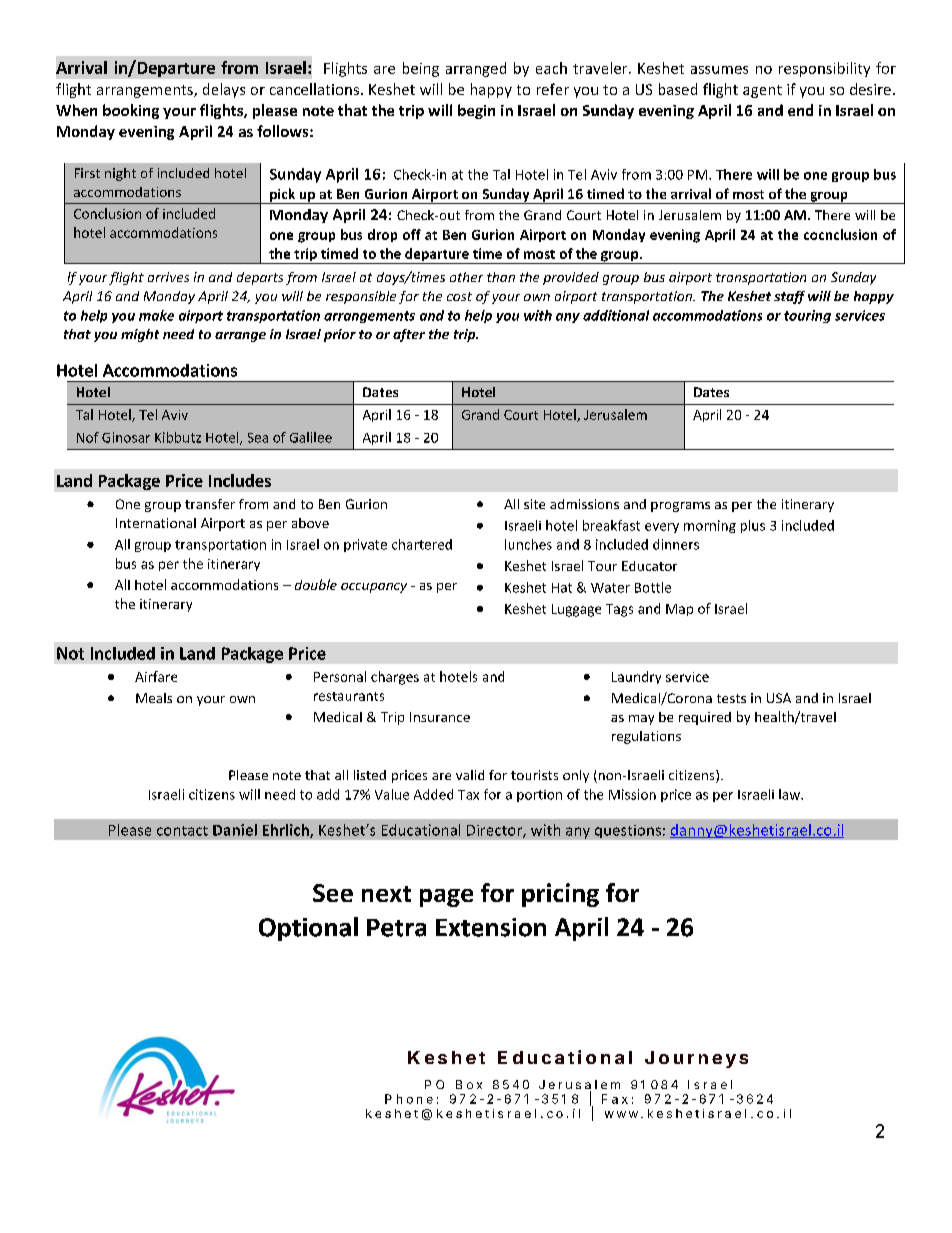 This image has height=1233, width=952. Describe the element at coordinates (679, 610) in the image. I see `Map` at that location.
